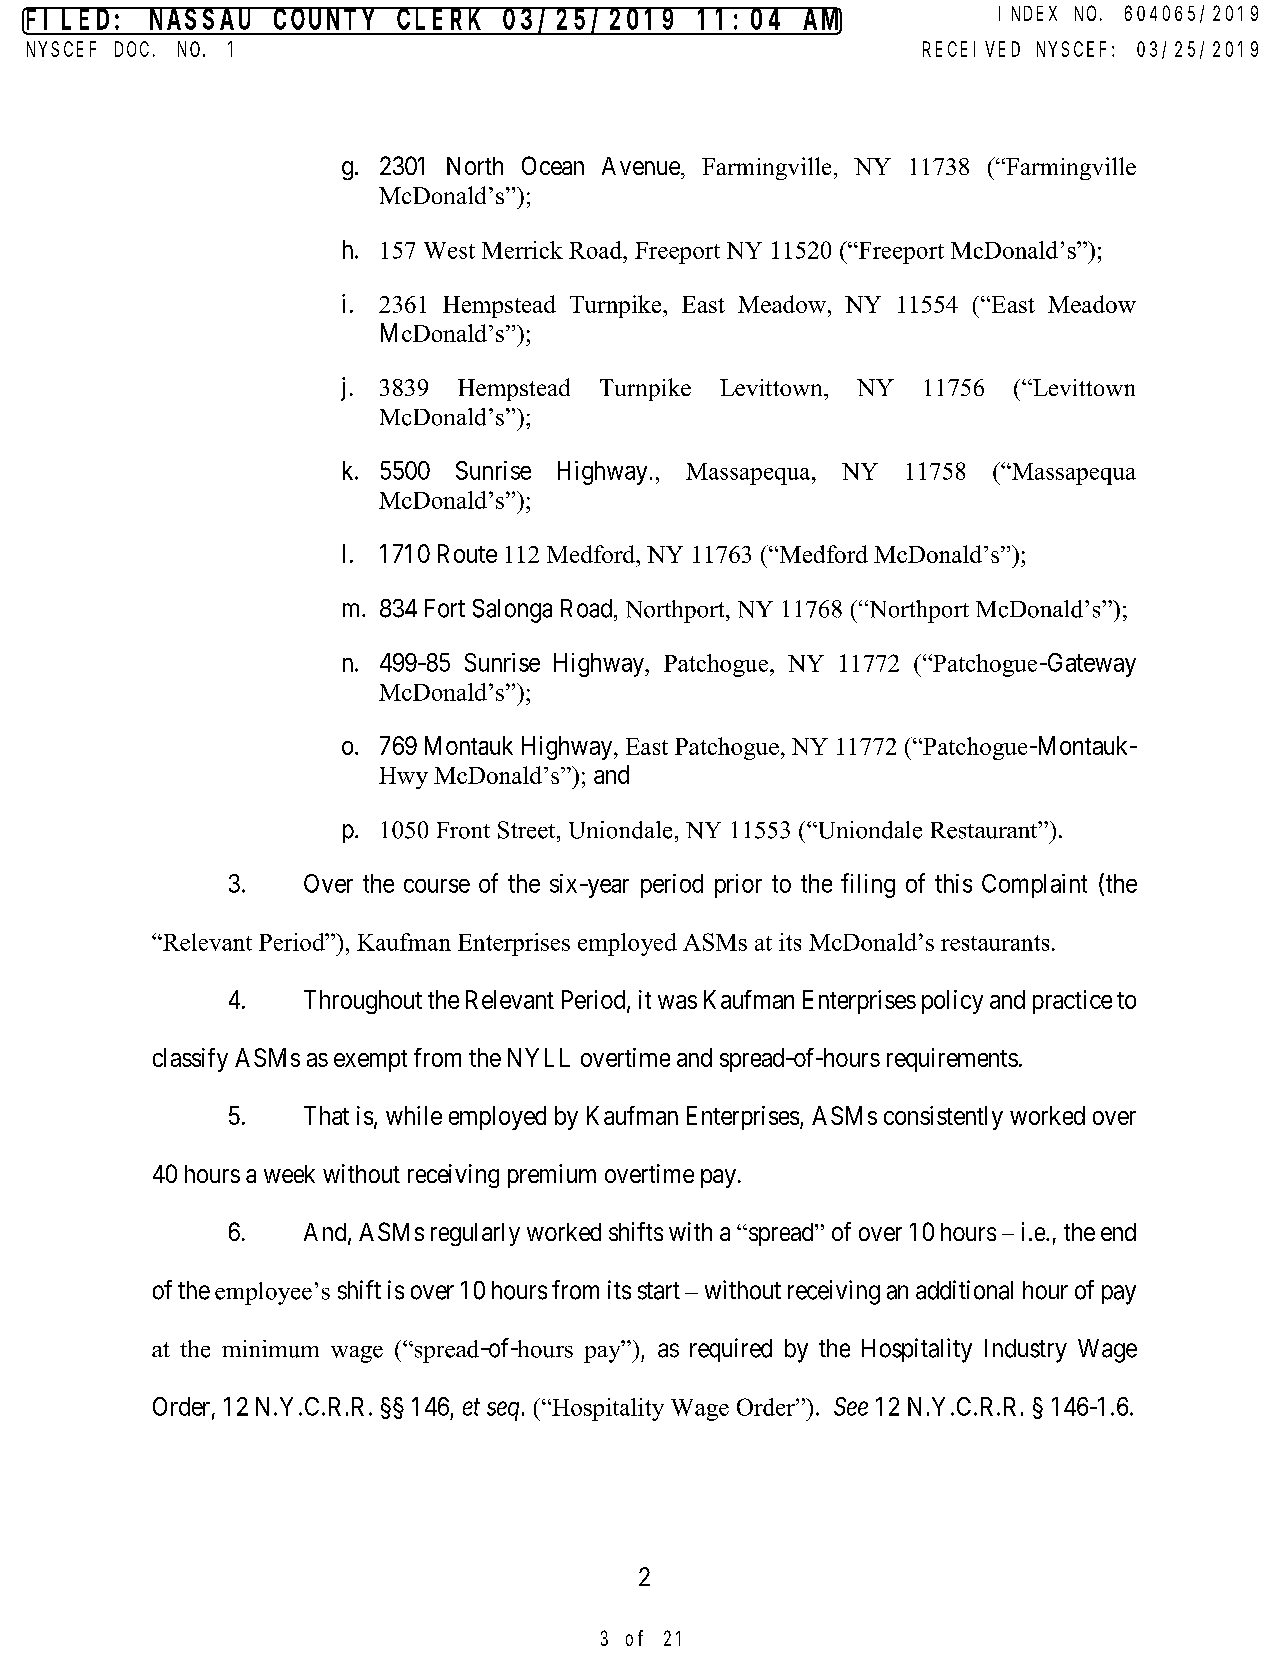 The height and width of the image is (1667, 1288). What do you see at coordinates (1028, 14) in the image?
I see `INDEX` at bounding box center [1028, 14].
